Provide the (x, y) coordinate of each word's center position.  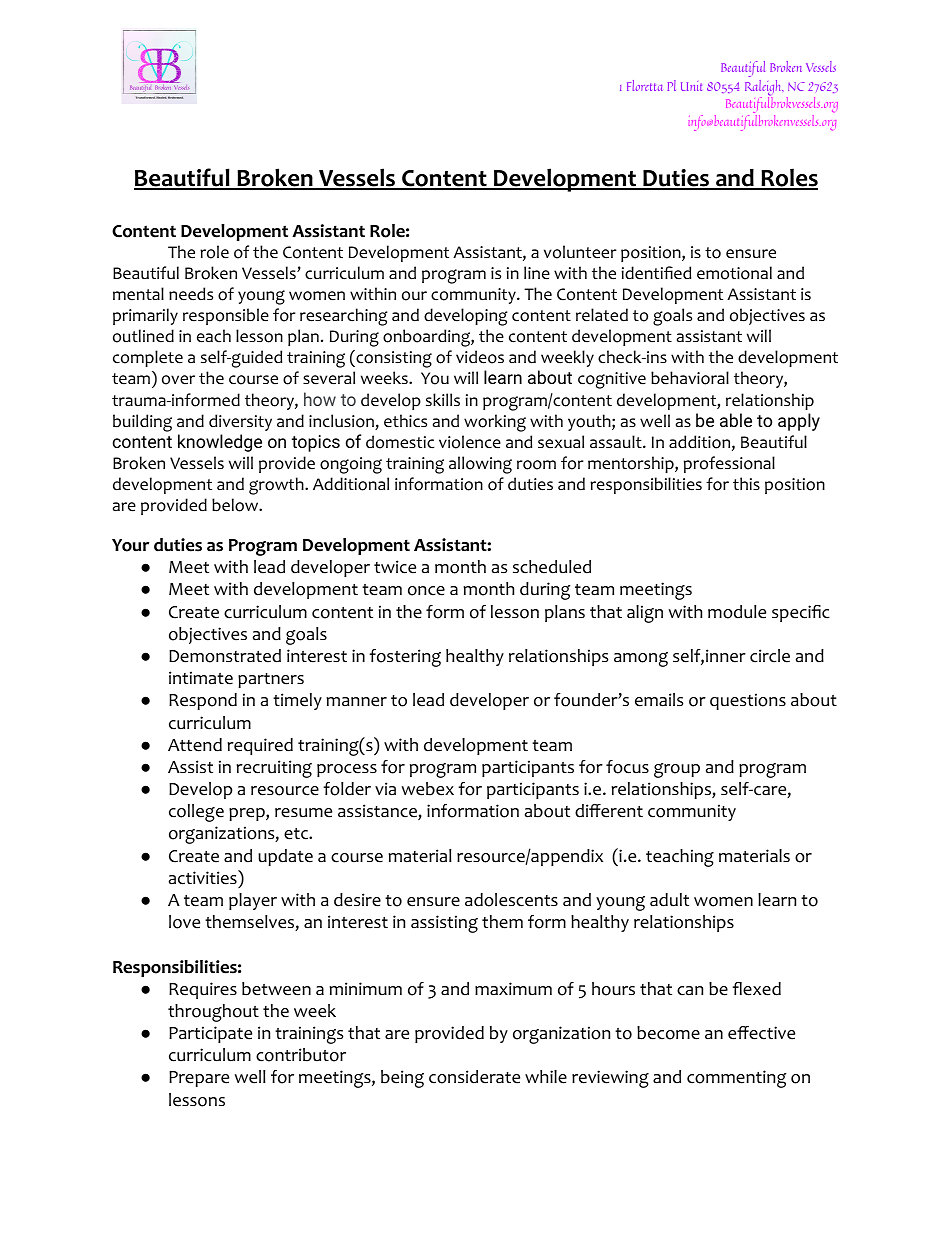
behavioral (690, 378)
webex (428, 789)
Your (130, 545)
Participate (210, 1034)
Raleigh (764, 89)
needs (191, 294)
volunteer (580, 252)
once (426, 591)
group (677, 770)
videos (480, 357)
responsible (226, 316)
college (196, 813)
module (737, 612)
